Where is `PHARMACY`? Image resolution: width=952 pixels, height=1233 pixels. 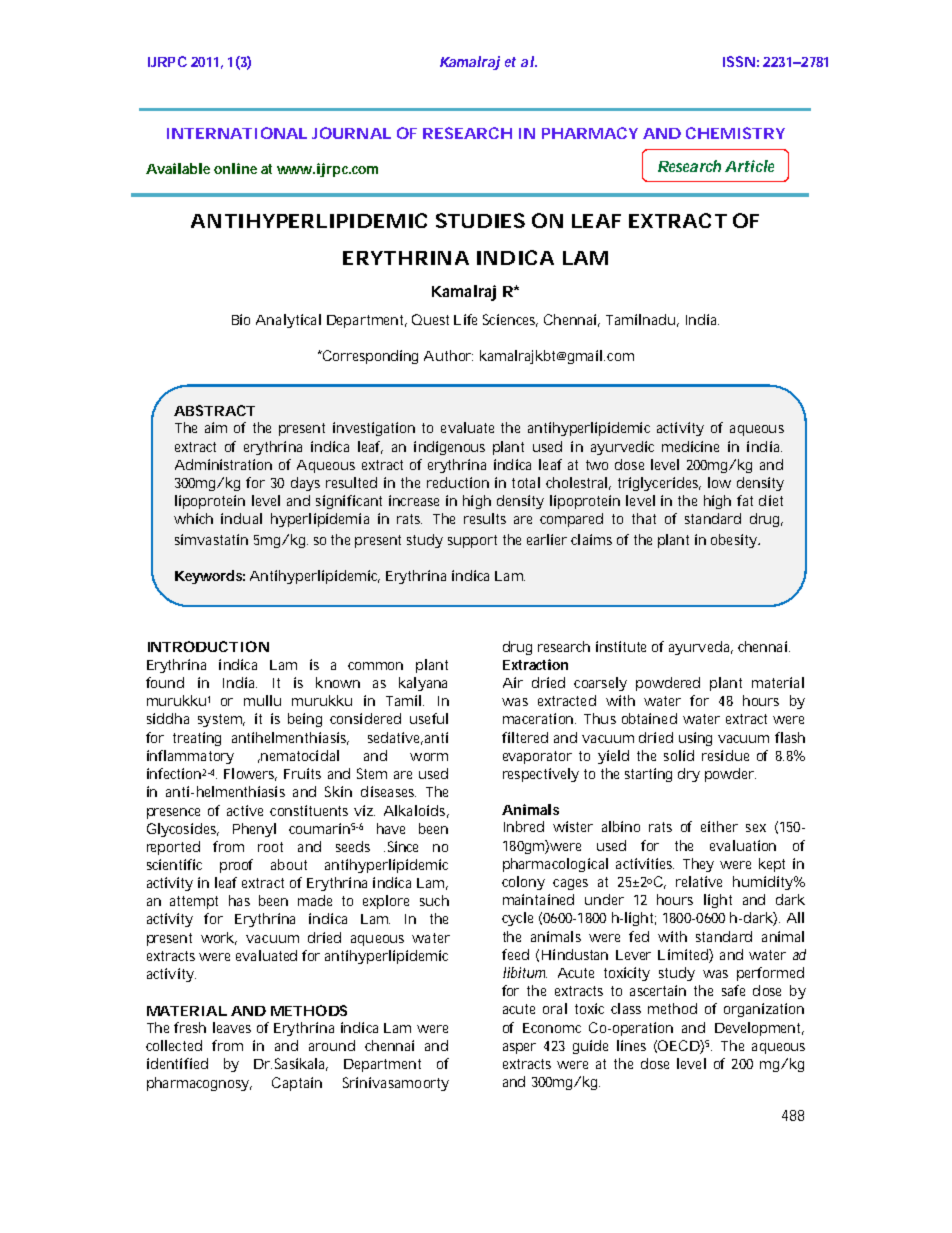 PHARMACY is located at coordinates (590, 133).
